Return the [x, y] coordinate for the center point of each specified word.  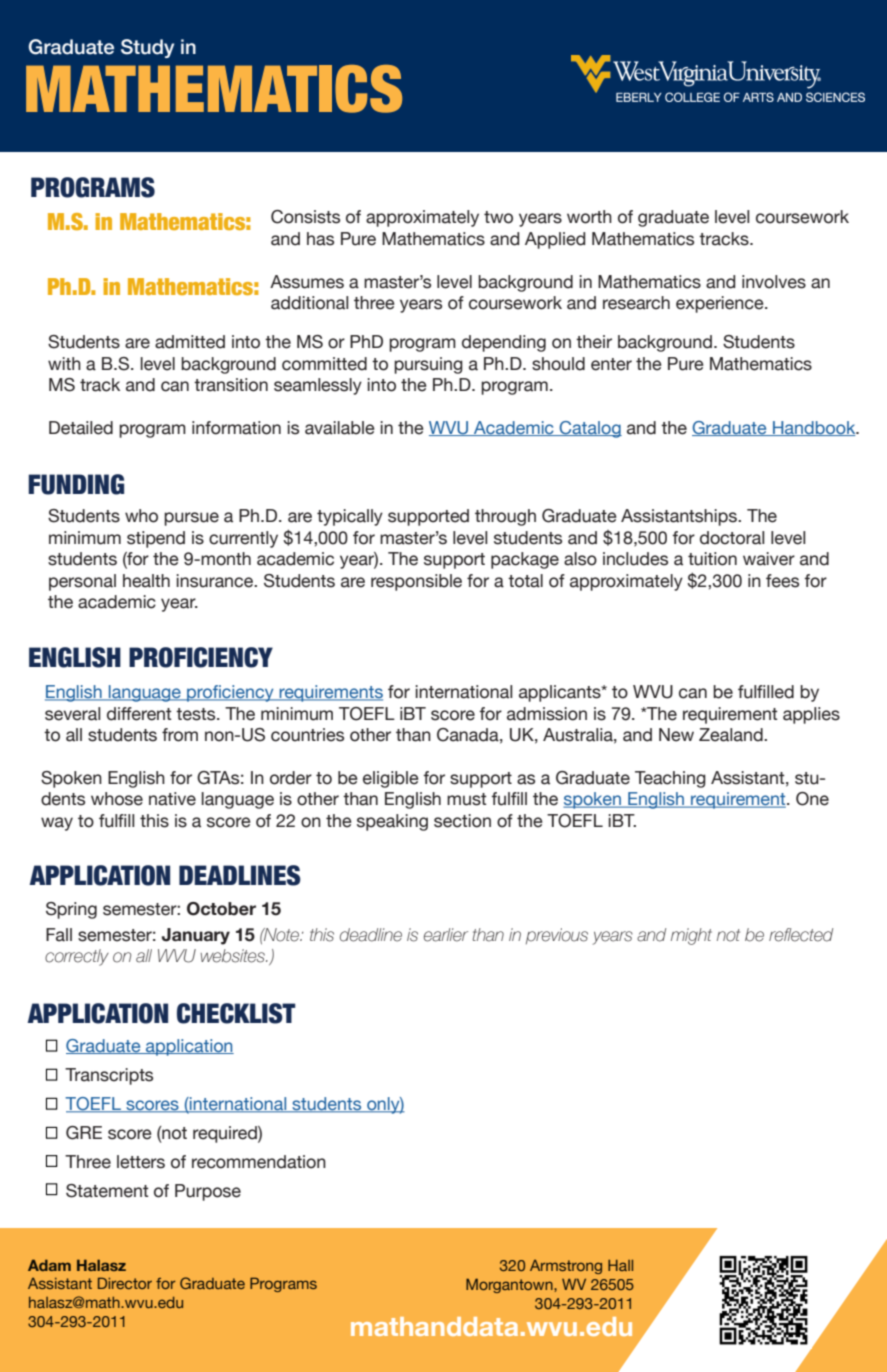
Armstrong [566, 1267]
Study [147, 48]
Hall [620, 1265]
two [498, 217]
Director [125, 1283]
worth [589, 217]
